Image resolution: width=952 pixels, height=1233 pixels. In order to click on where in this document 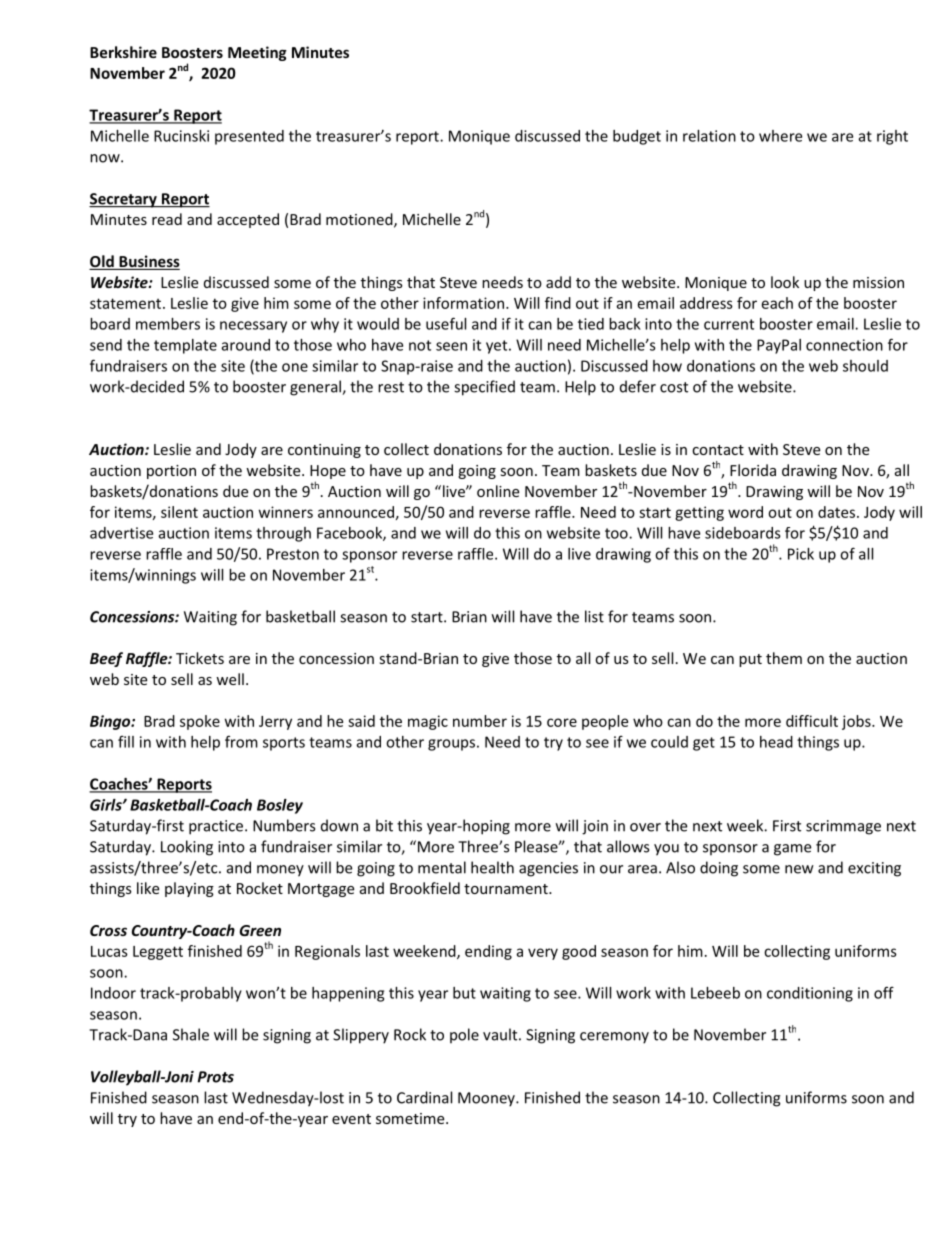, I will do `click(780, 136)`.
